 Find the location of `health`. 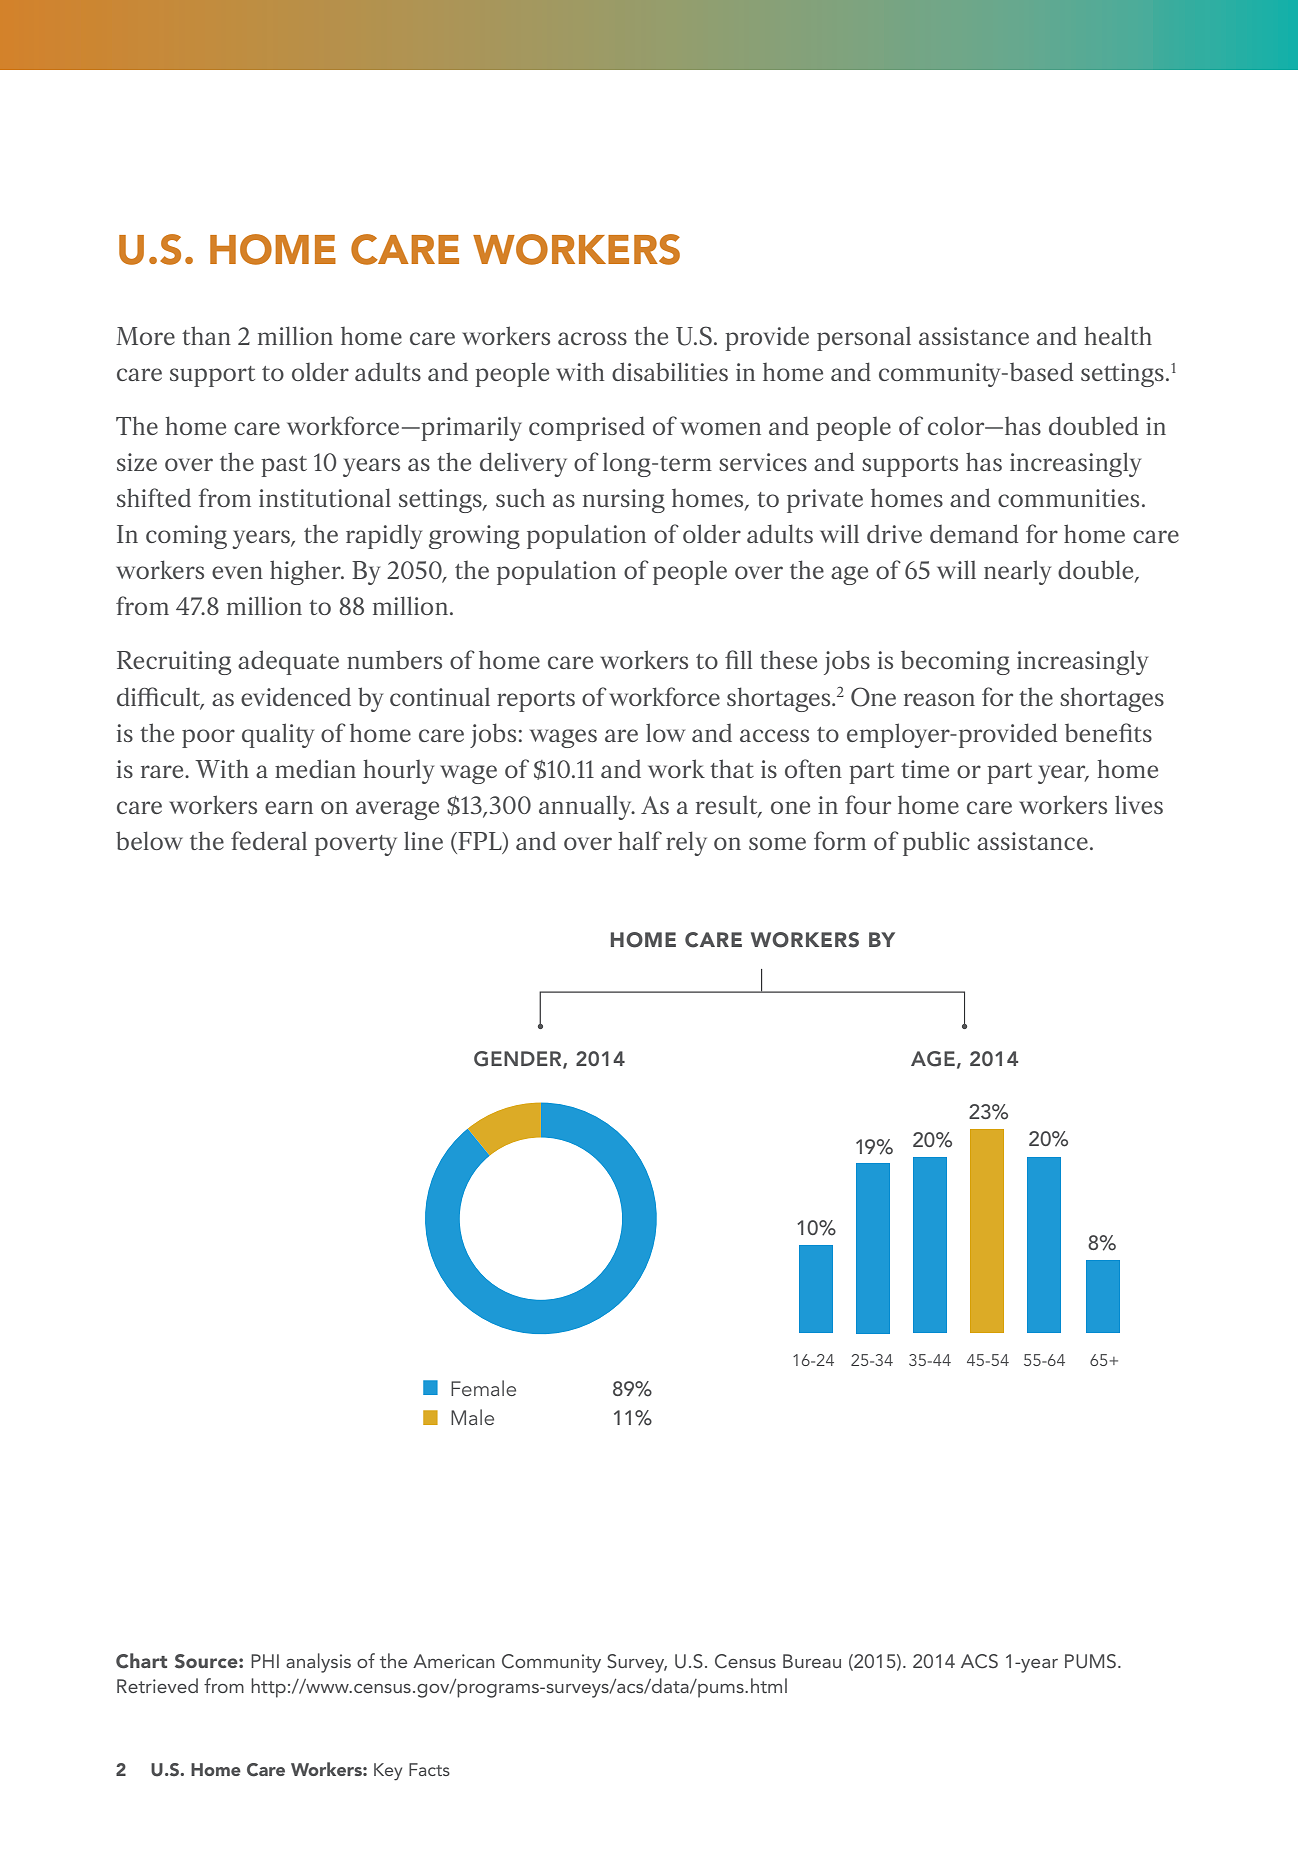

health is located at coordinates (1118, 335).
